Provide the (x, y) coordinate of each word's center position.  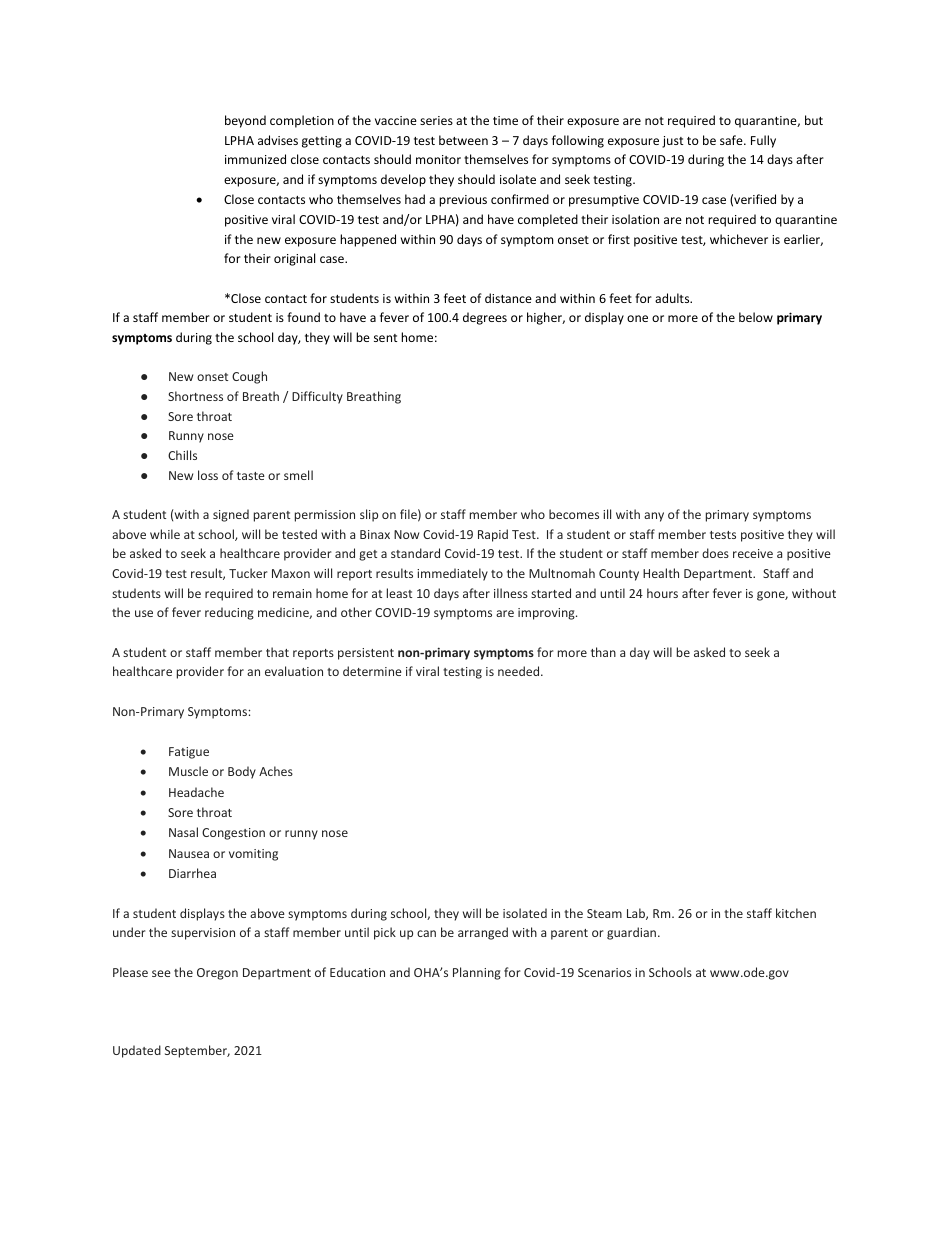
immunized (255, 159)
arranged (483, 933)
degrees (485, 318)
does (715, 553)
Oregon (217, 974)
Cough (249, 377)
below (756, 317)
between (463, 140)
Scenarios (604, 972)
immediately (452, 574)
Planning (477, 973)
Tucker (248, 573)
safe (732, 140)
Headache (196, 792)
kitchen (796, 913)
